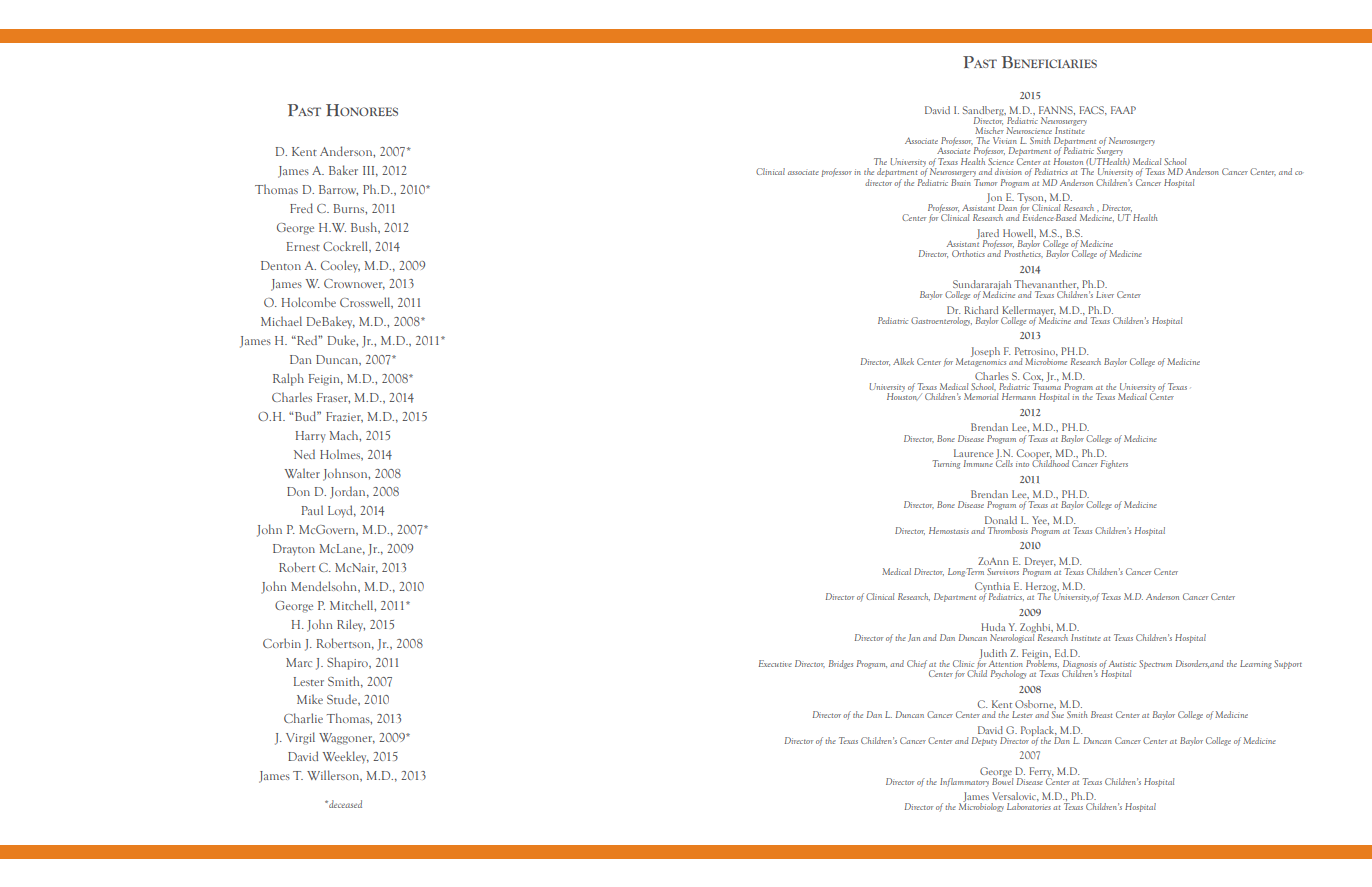 The height and width of the screenshot is (887, 1372). I want to click on Baker, so click(343, 170).
